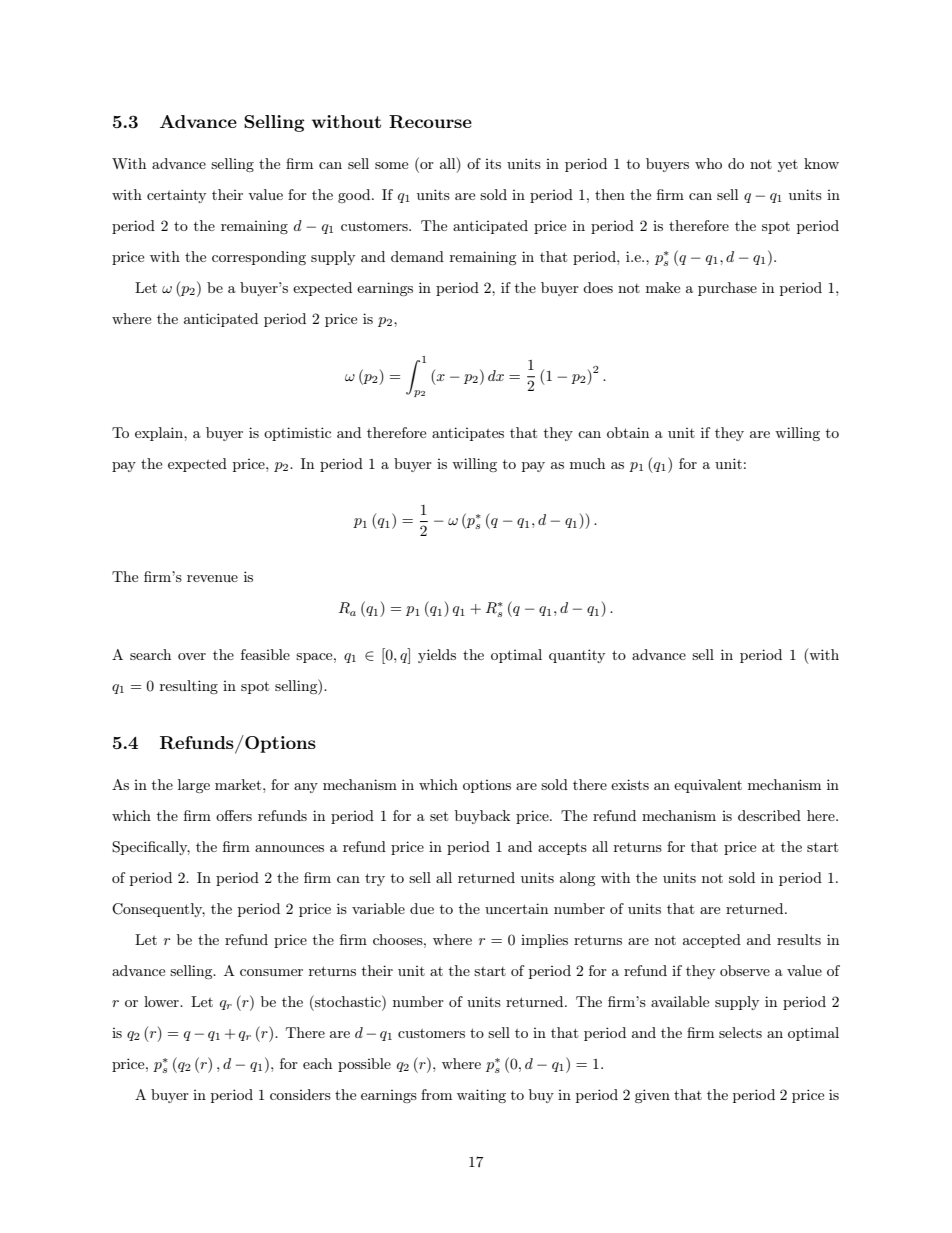 The height and width of the screenshot is (1233, 952). Describe the element at coordinates (430, 121) in the screenshot. I see `Recourse` at that location.
